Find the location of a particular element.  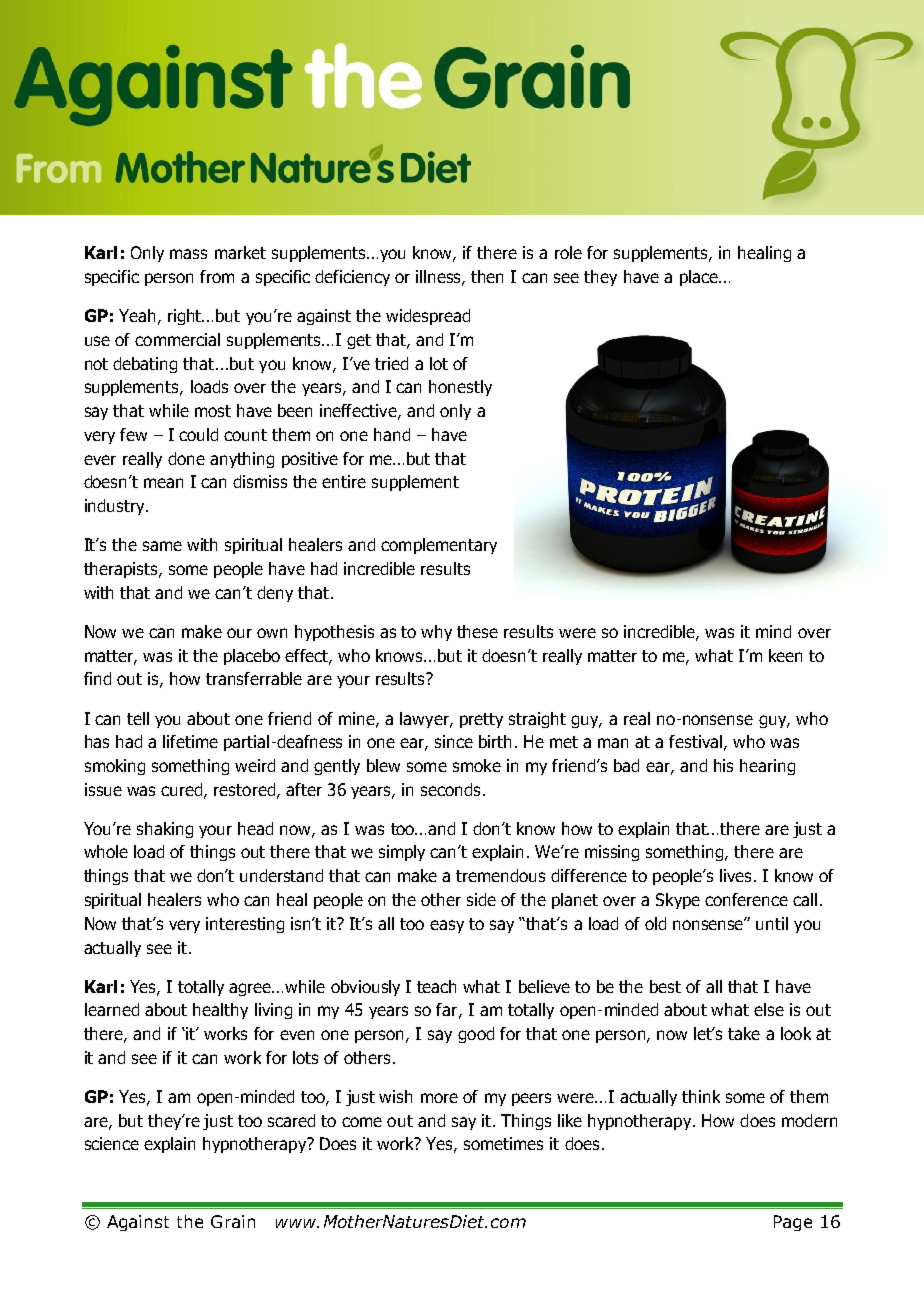

festival is located at coordinates (695, 741).
